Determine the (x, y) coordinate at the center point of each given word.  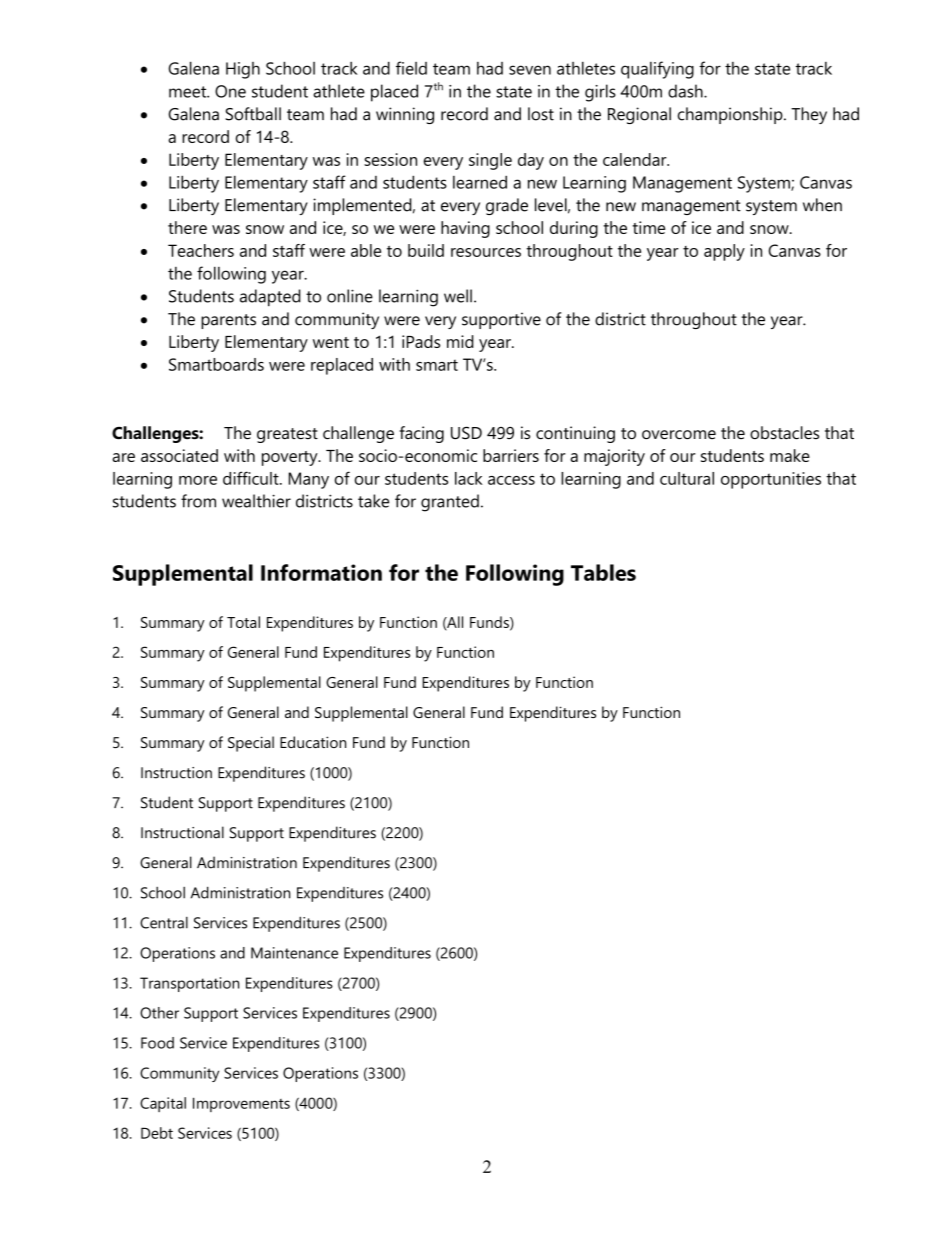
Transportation (189, 984)
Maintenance (294, 953)
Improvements (241, 1104)
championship (731, 115)
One (230, 91)
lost (541, 114)
